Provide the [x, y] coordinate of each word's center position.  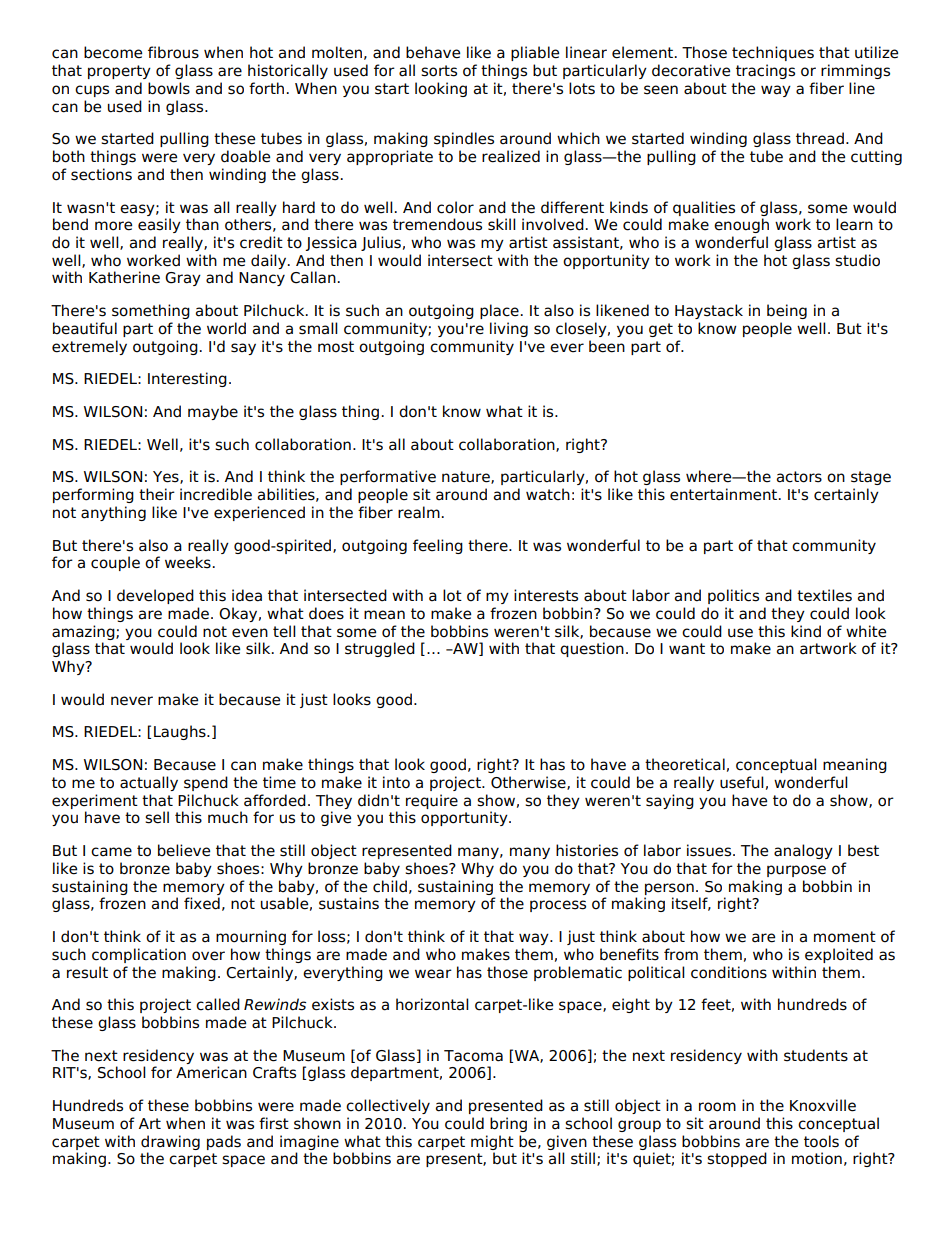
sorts [439, 71]
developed [155, 596]
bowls [169, 88]
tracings [765, 71]
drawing [170, 1142]
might [492, 1142]
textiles [824, 595]
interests [546, 595]
